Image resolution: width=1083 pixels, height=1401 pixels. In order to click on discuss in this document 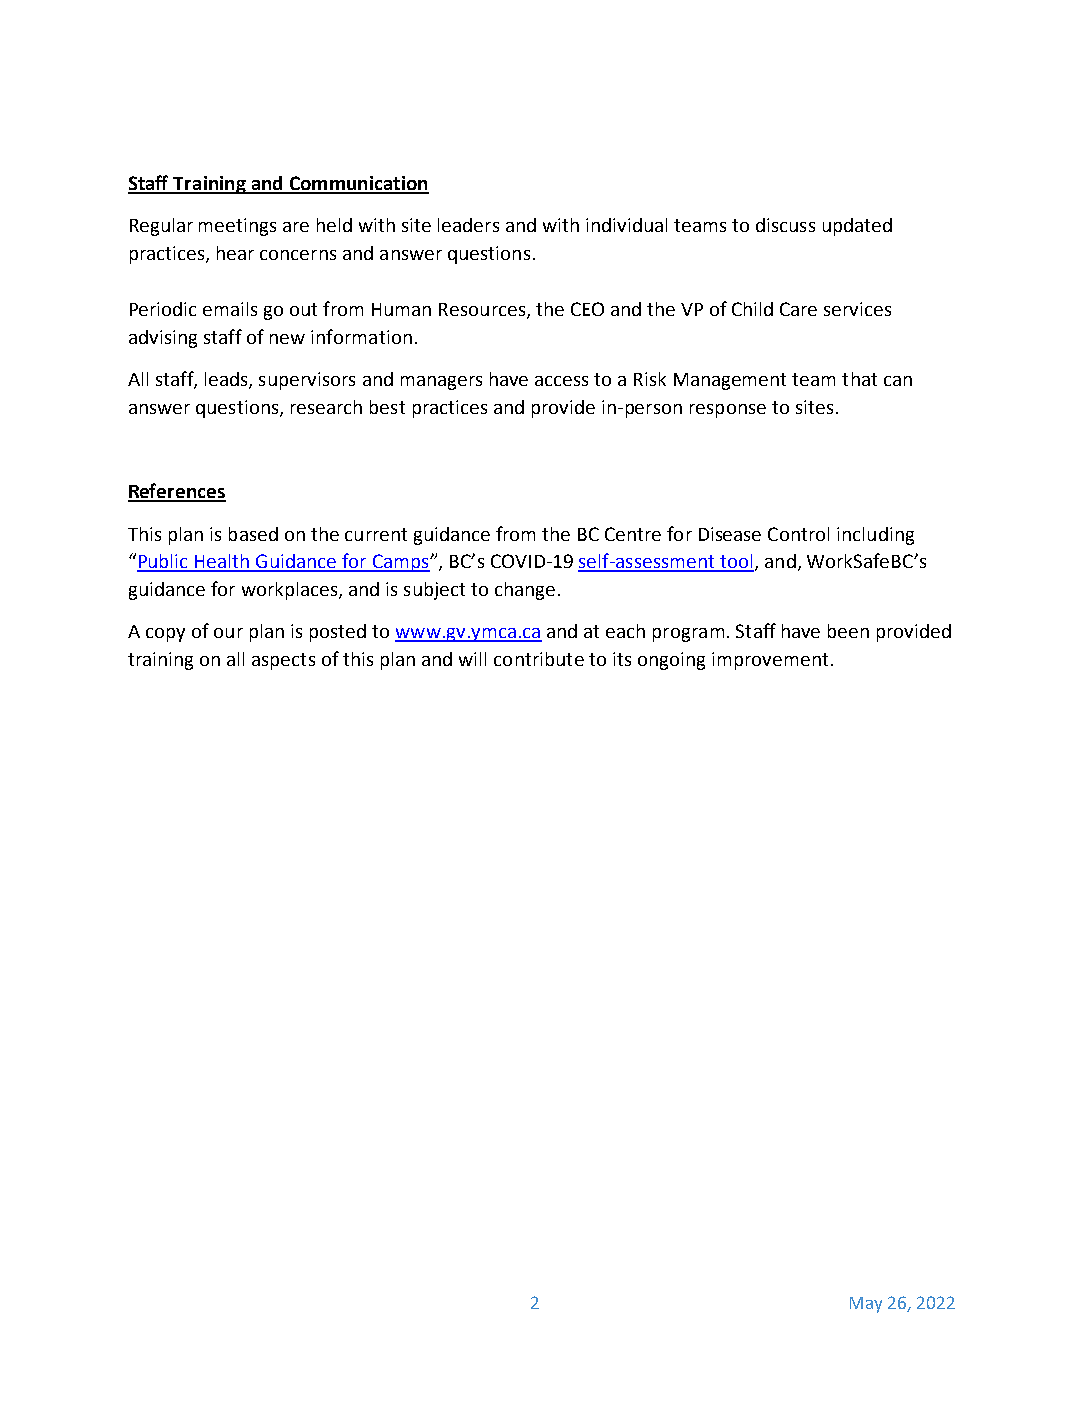, I will do `click(785, 225)`.
